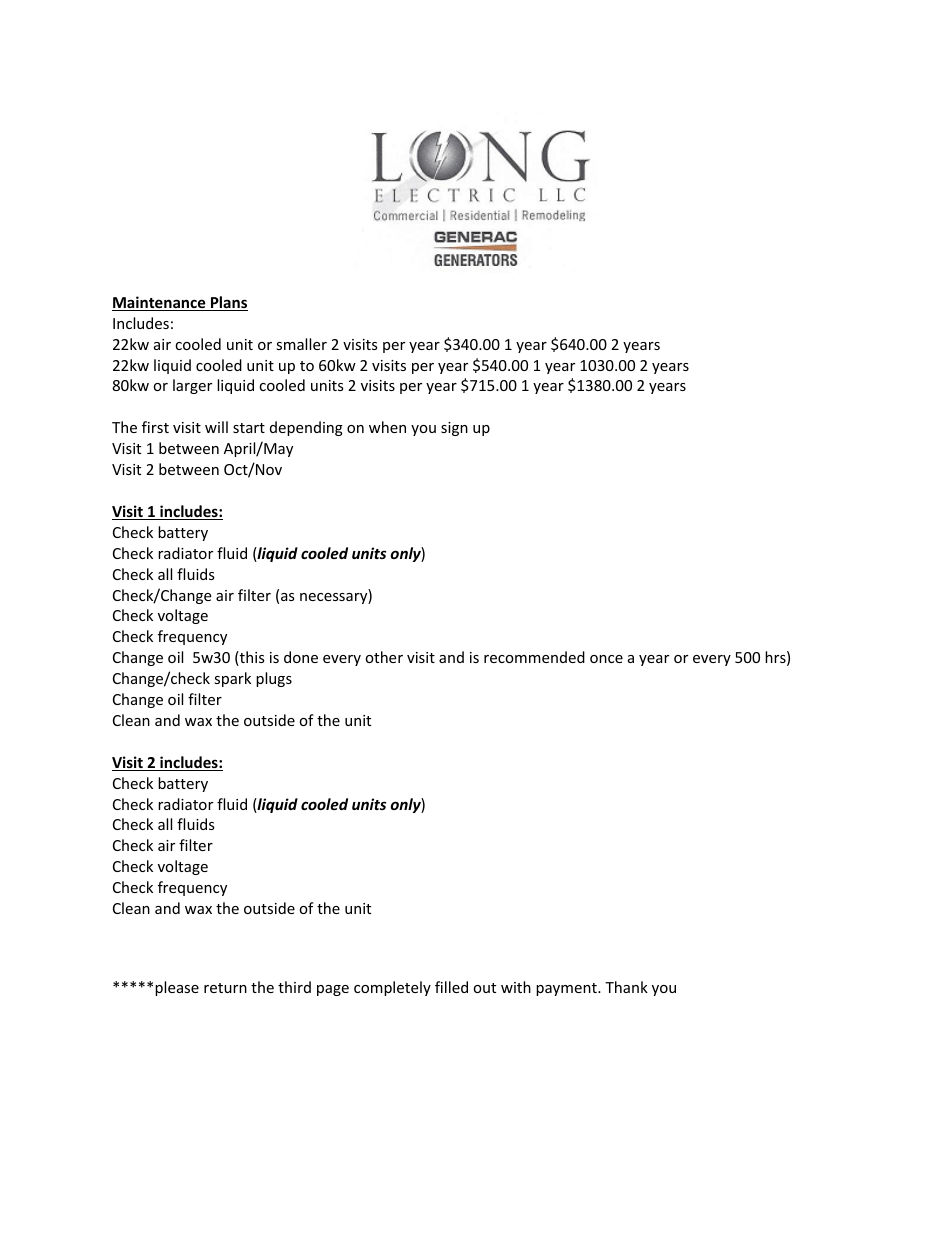 The image size is (952, 1233). I want to click on will, so click(216, 427).
